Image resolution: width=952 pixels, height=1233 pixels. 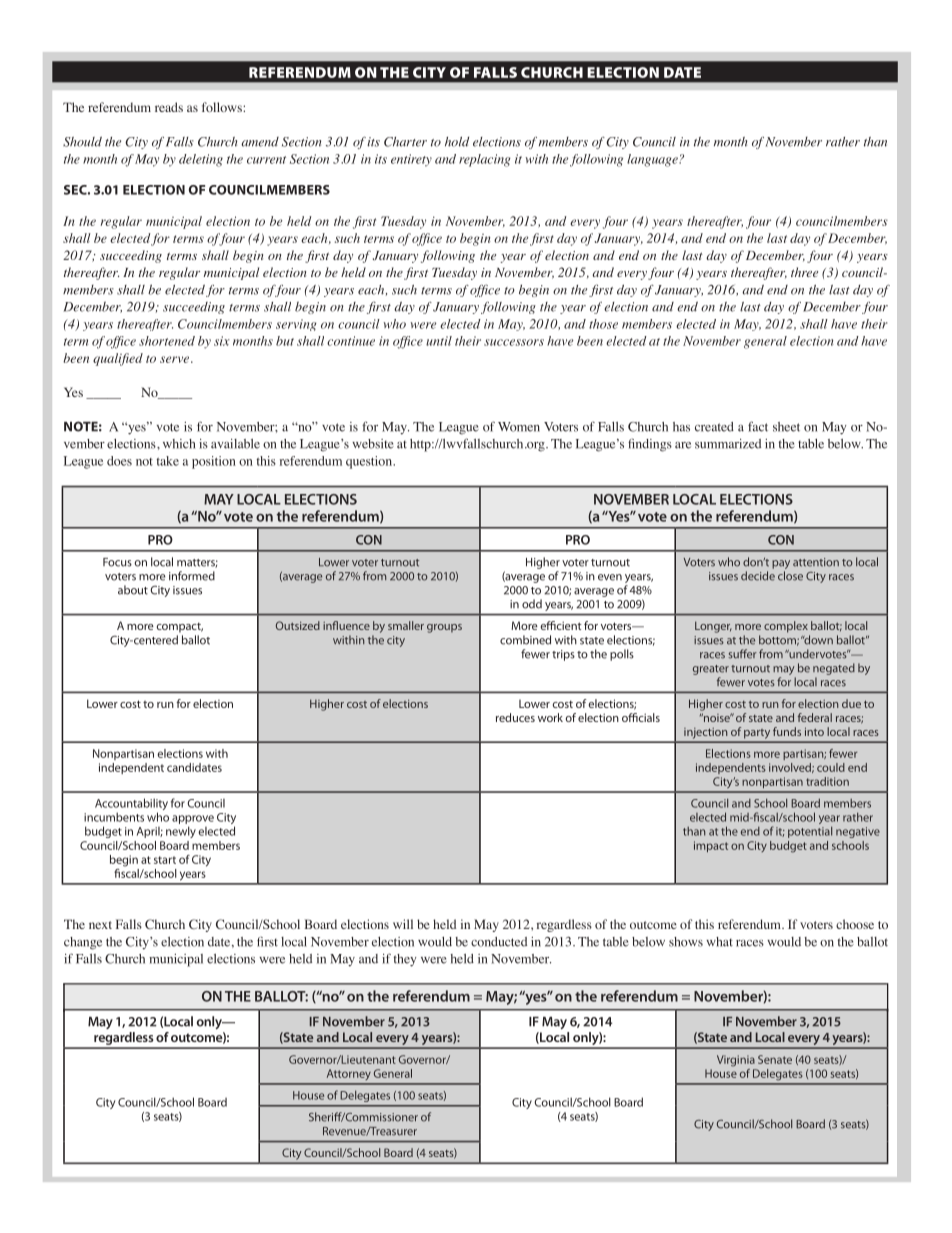 What do you see at coordinates (179, 444) in the image?
I see `which` at bounding box center [179, 444].
